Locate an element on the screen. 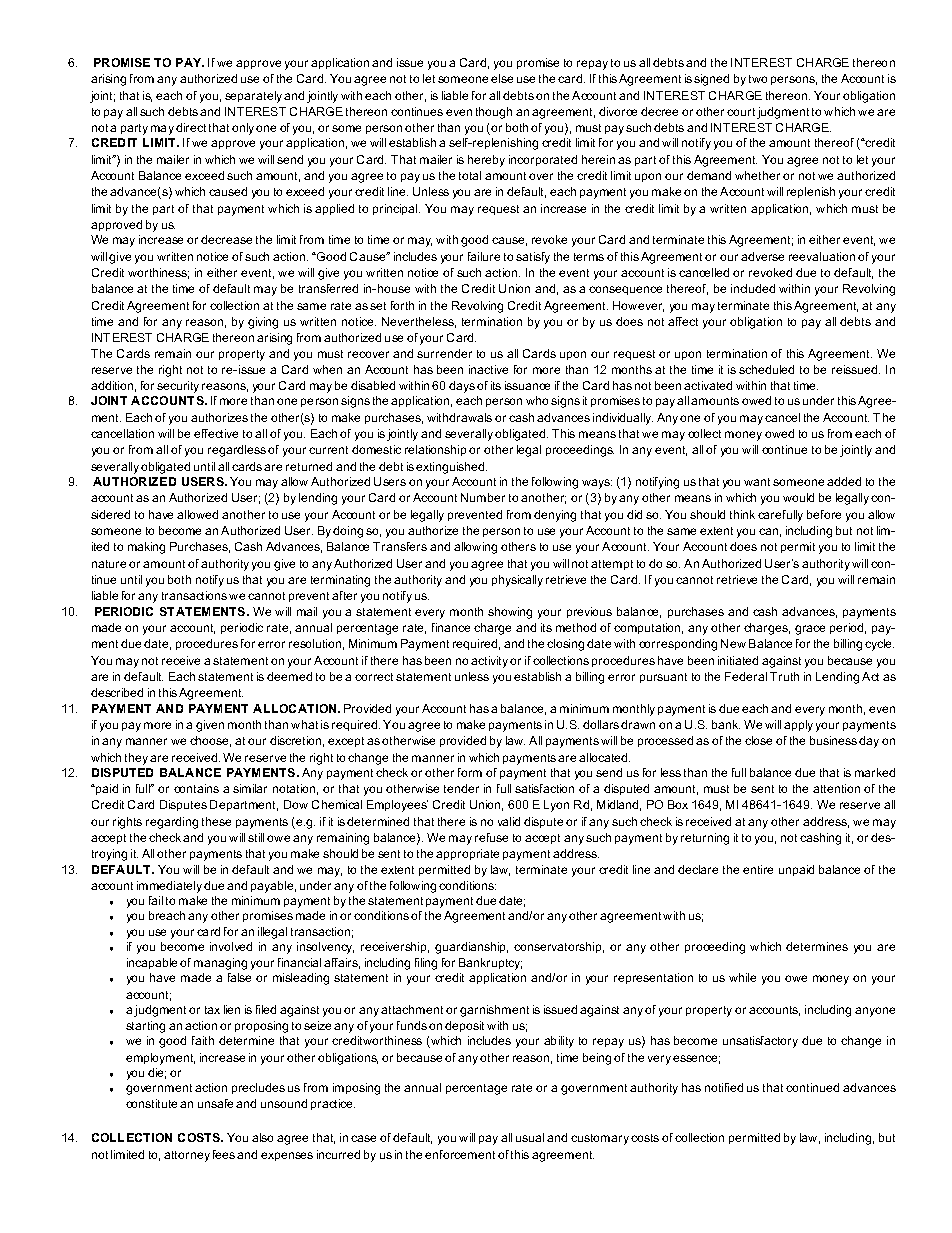 This screenshot has height=1233, width=952. though is located at coordinates (494, 113).
